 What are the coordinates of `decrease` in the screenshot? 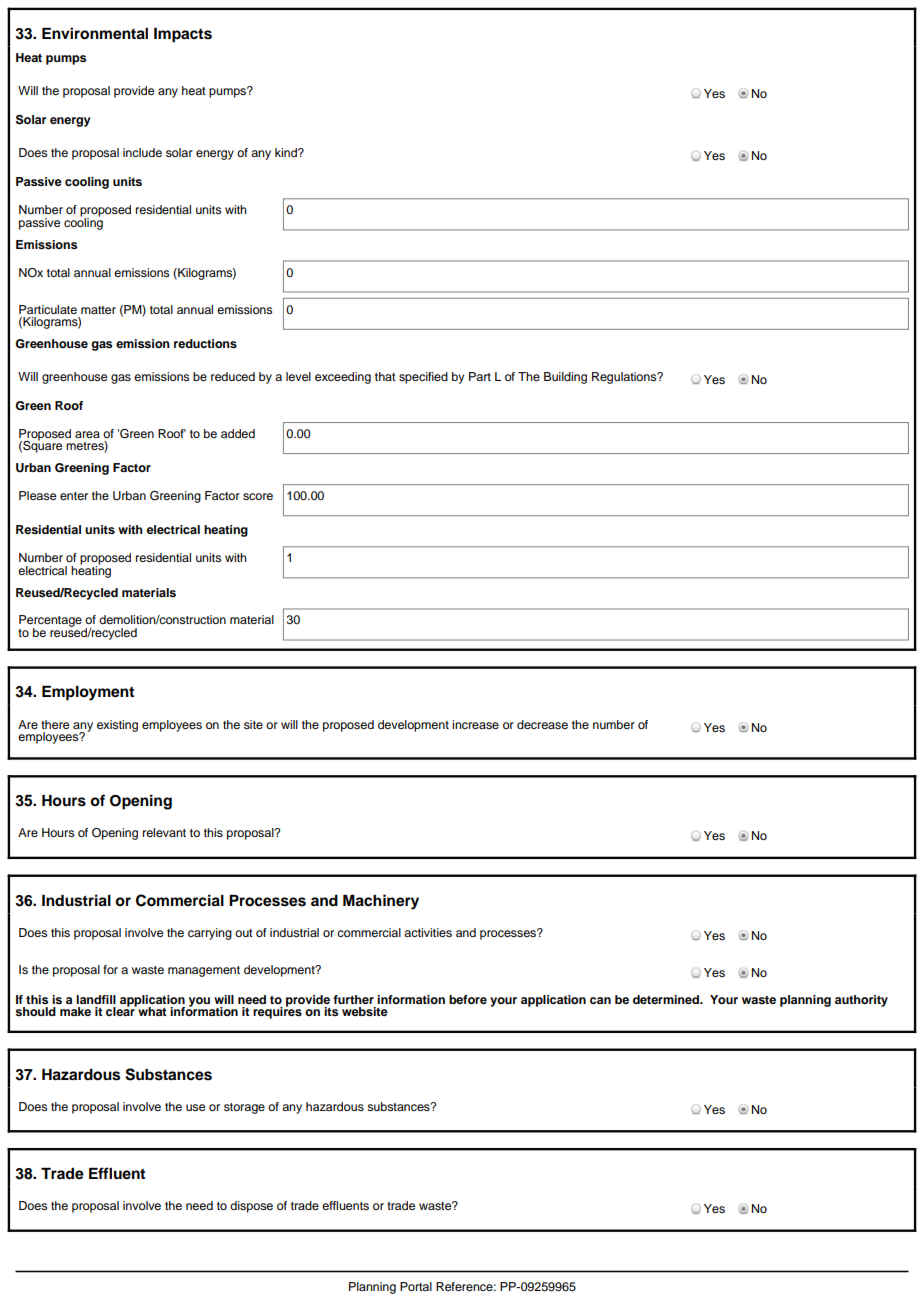 It's located at (542, 724).
